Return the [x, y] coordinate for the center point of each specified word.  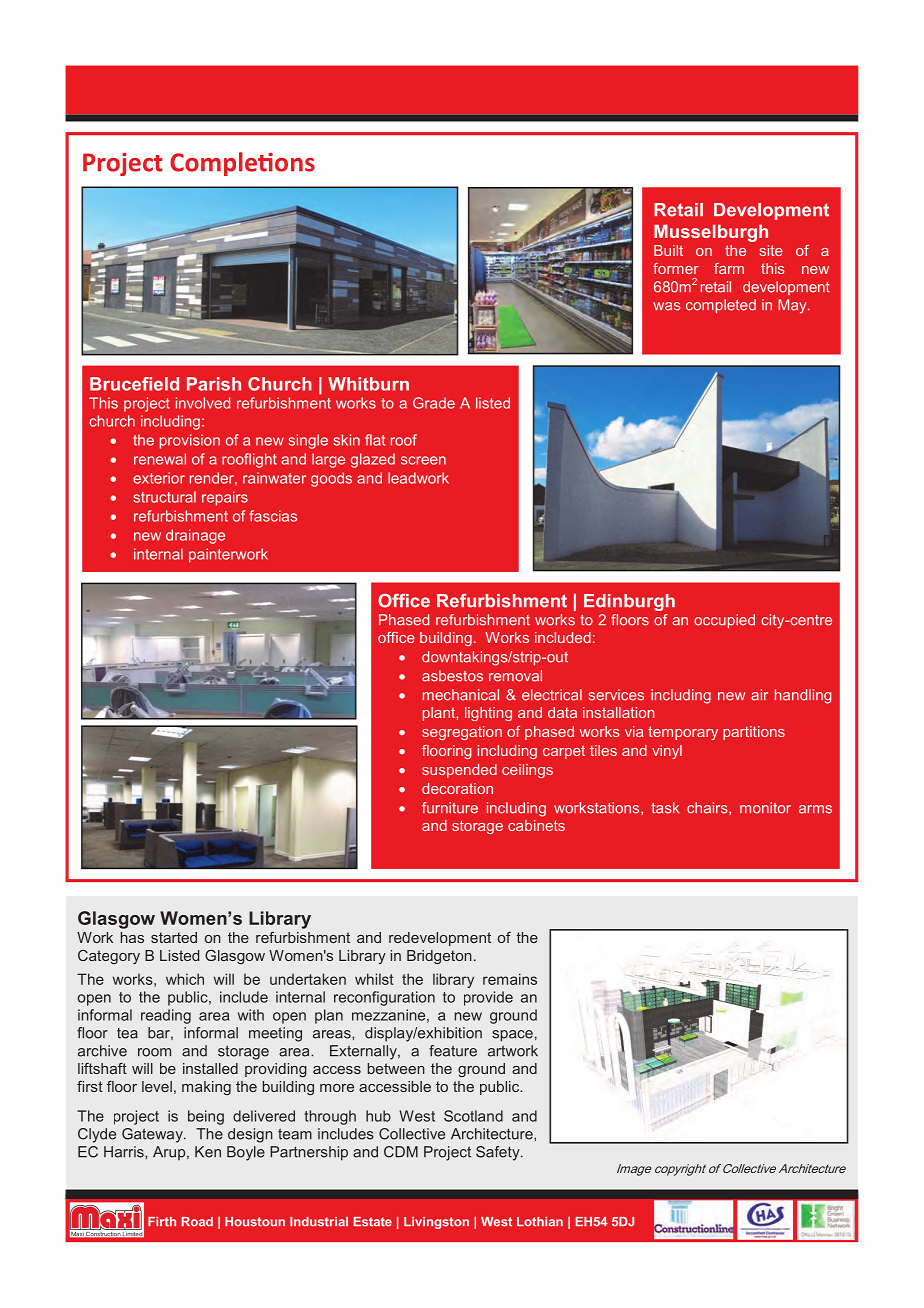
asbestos [452, 676]
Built [668, 250]
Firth [162, 1222]
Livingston [436, 1223]
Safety [499, 1153]
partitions [754, 733]
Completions [242, 164]
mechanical [461, 695]
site [771, 250]
